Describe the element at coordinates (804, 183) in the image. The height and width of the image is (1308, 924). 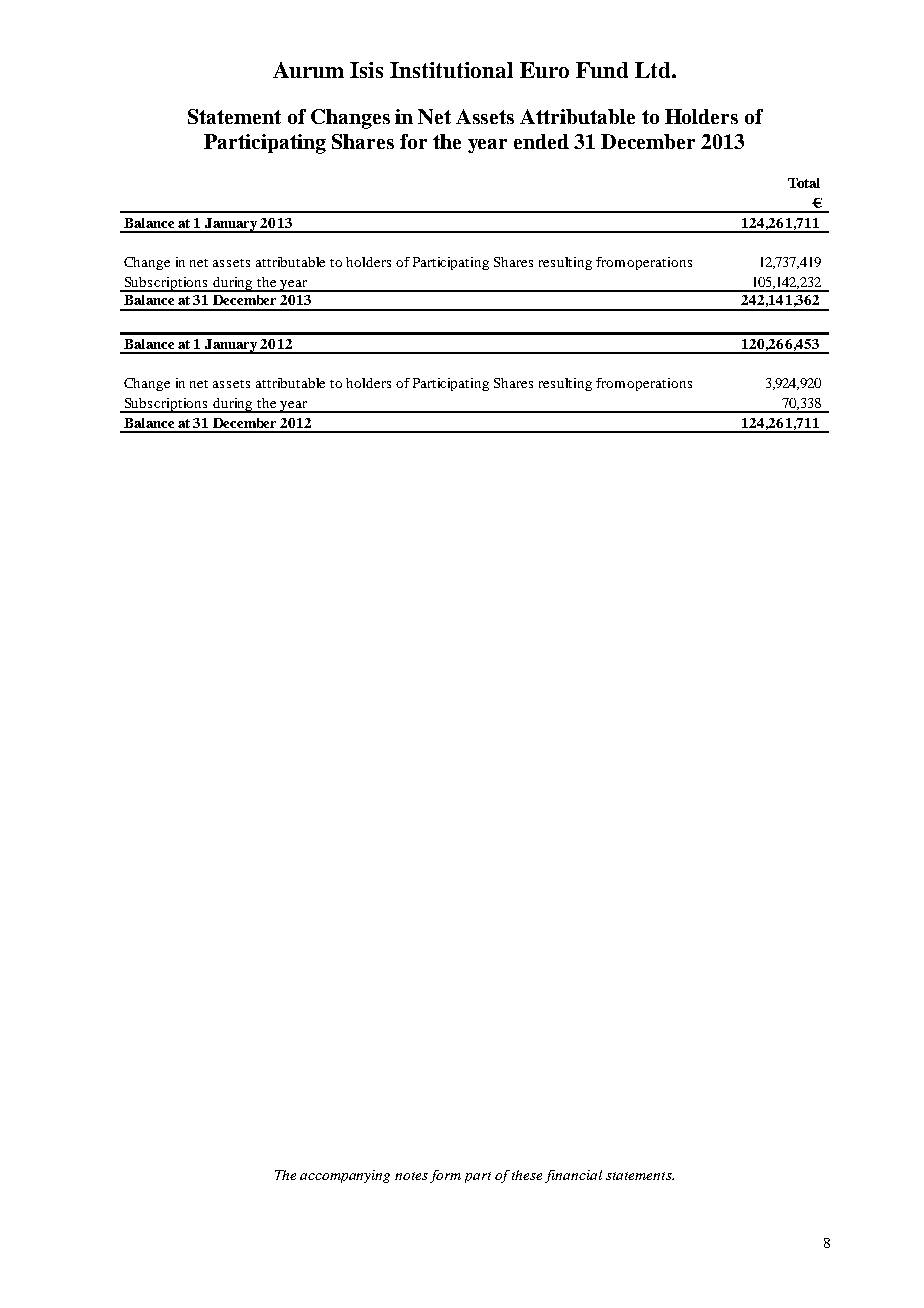
I see `Total` at that location.
